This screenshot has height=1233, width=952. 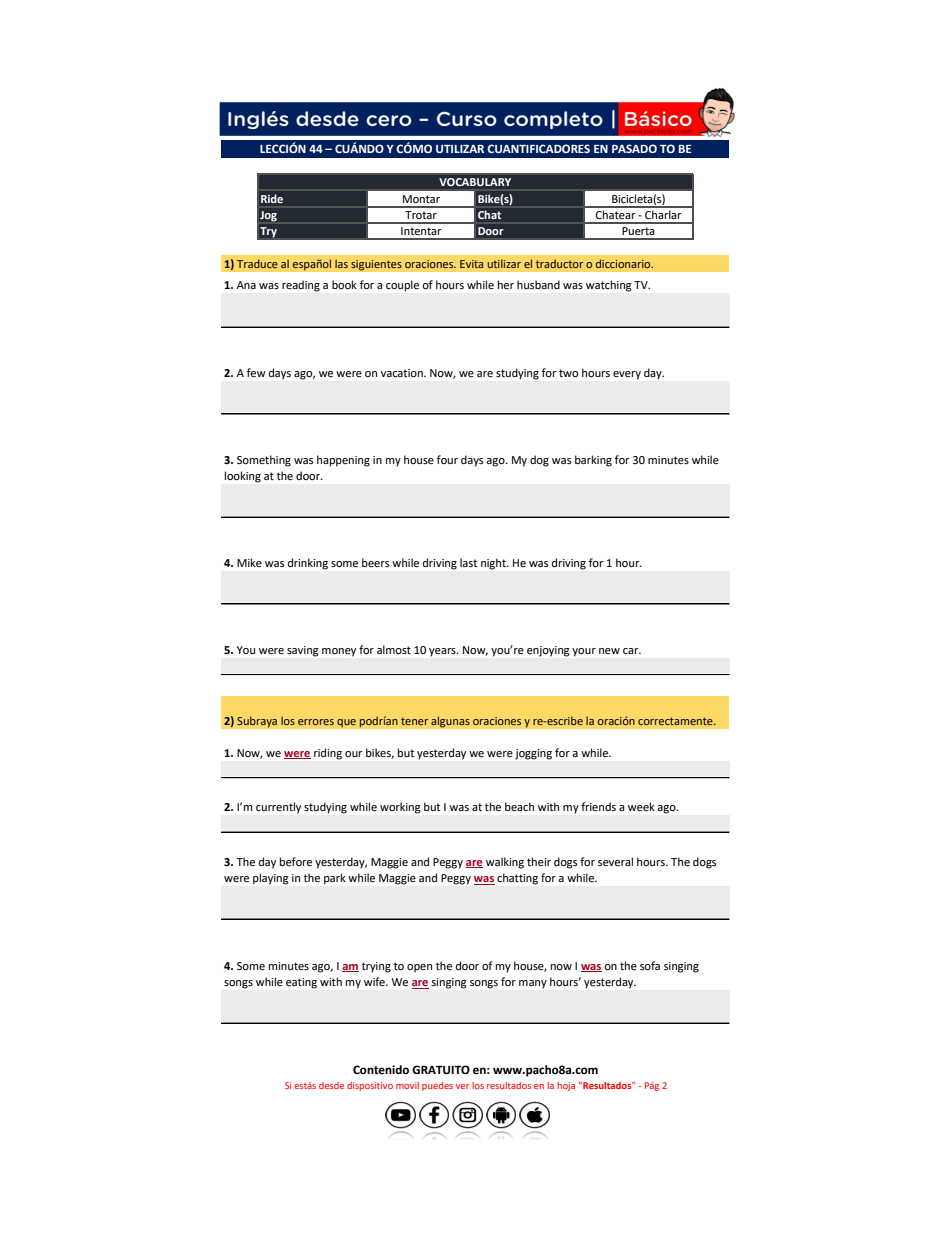 I want to click on watching, so click(x=608, y=286).
